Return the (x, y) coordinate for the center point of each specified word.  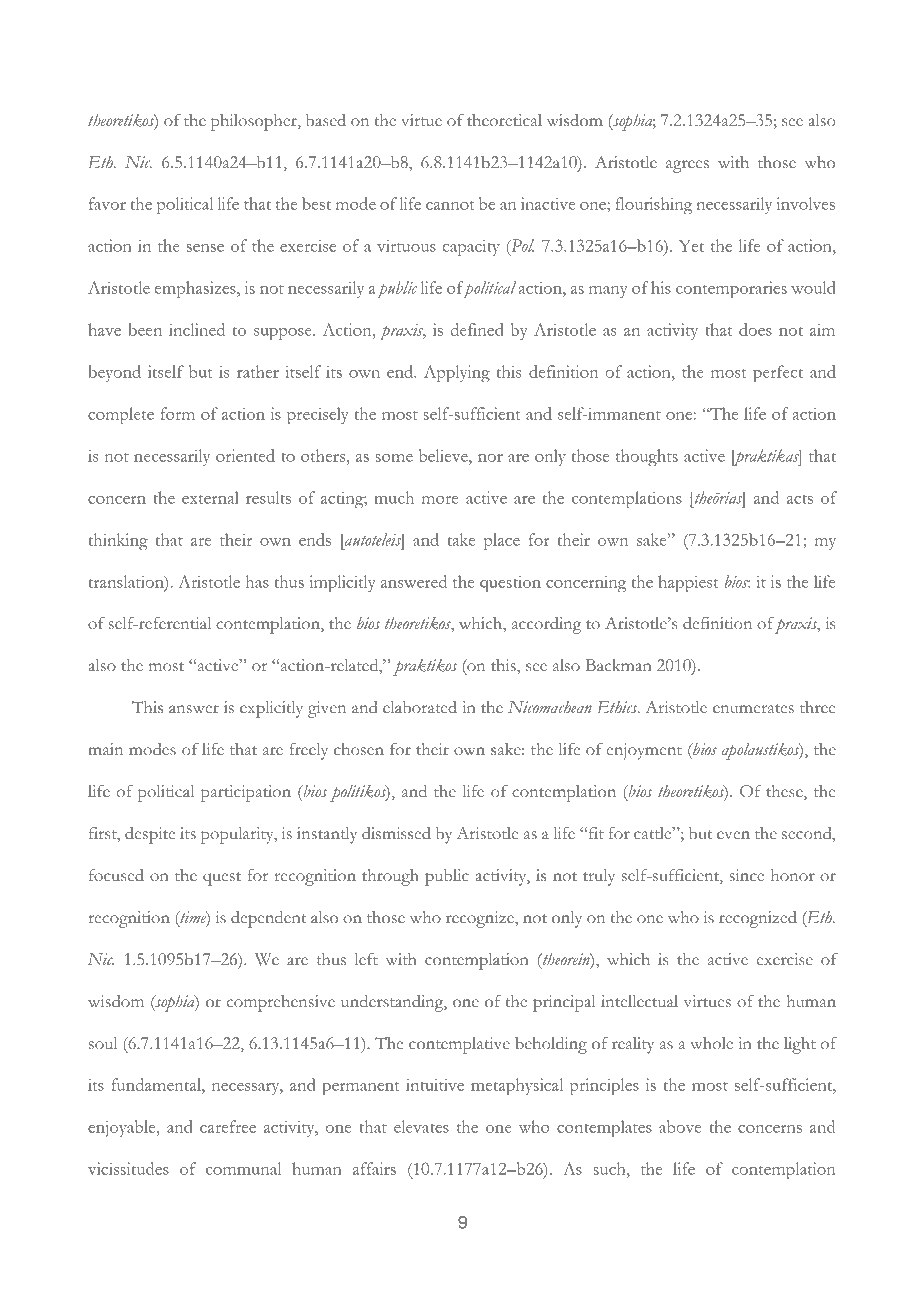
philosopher (255, 122)
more (440, 500)
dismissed (396, 833)
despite (150, 835)
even (733, 835)
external (210, 497)
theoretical (504, 120)
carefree (228, 1126)
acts (800, 499)
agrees (687, 166)
